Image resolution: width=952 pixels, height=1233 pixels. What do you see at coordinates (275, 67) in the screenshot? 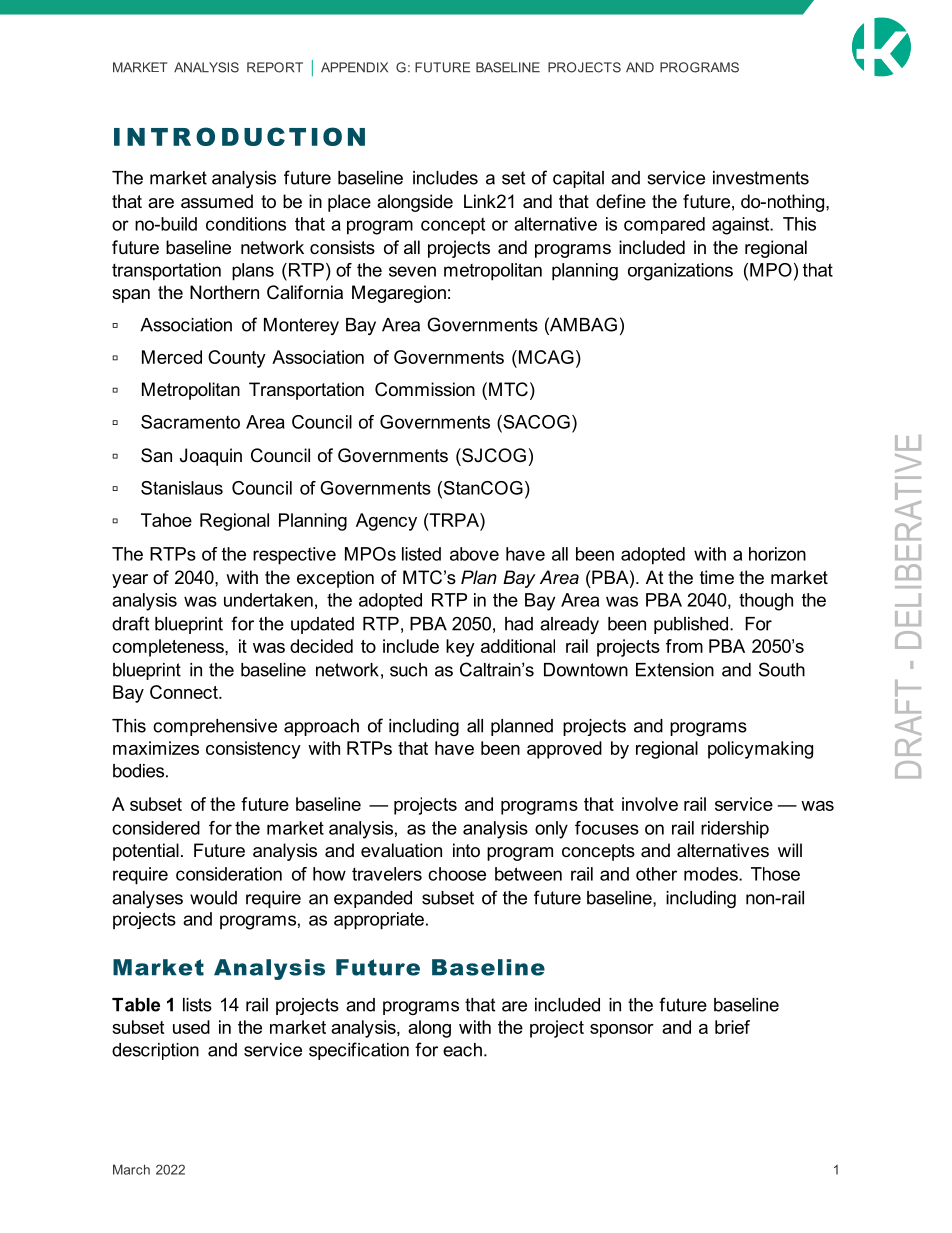
I see `REPORT` at bounding box center [275, 67].
